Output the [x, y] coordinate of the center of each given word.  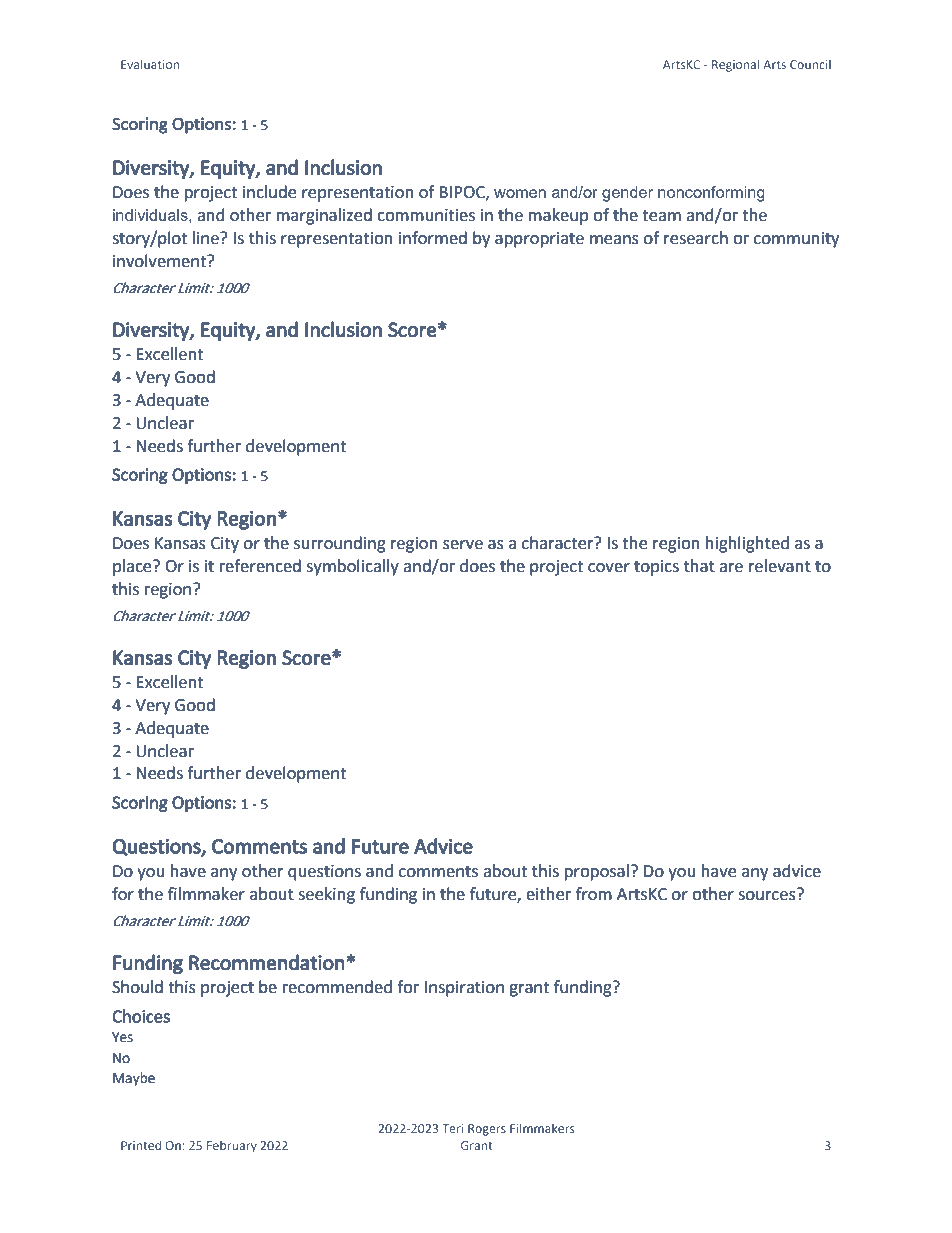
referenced [260, 566]
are [731, 568]
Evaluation [150, 64]
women [520, 193]
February [232, 1147]
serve [463, 545]
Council [810, 64]
